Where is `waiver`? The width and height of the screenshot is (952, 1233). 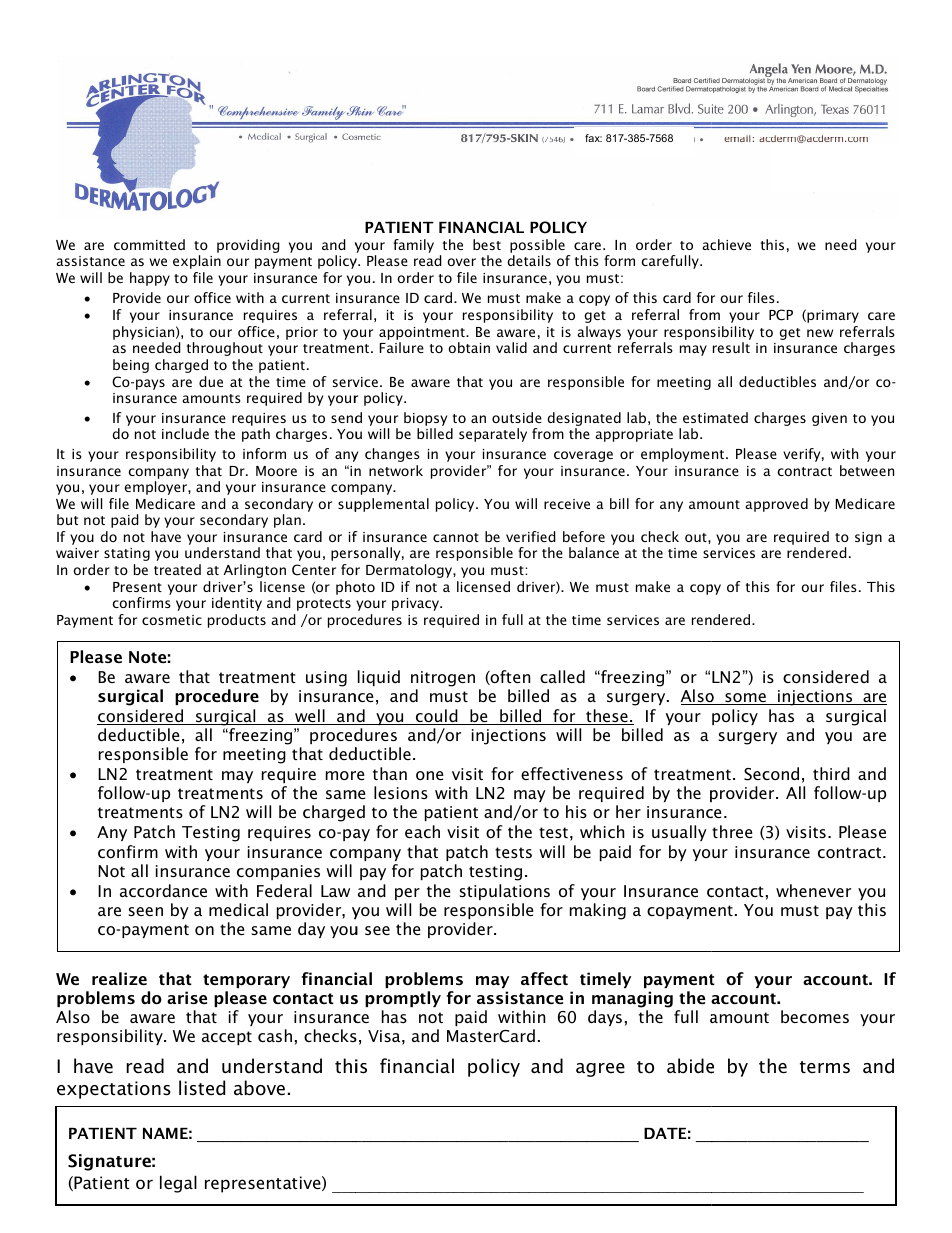 waiver is located at coordinates (77, 553).
